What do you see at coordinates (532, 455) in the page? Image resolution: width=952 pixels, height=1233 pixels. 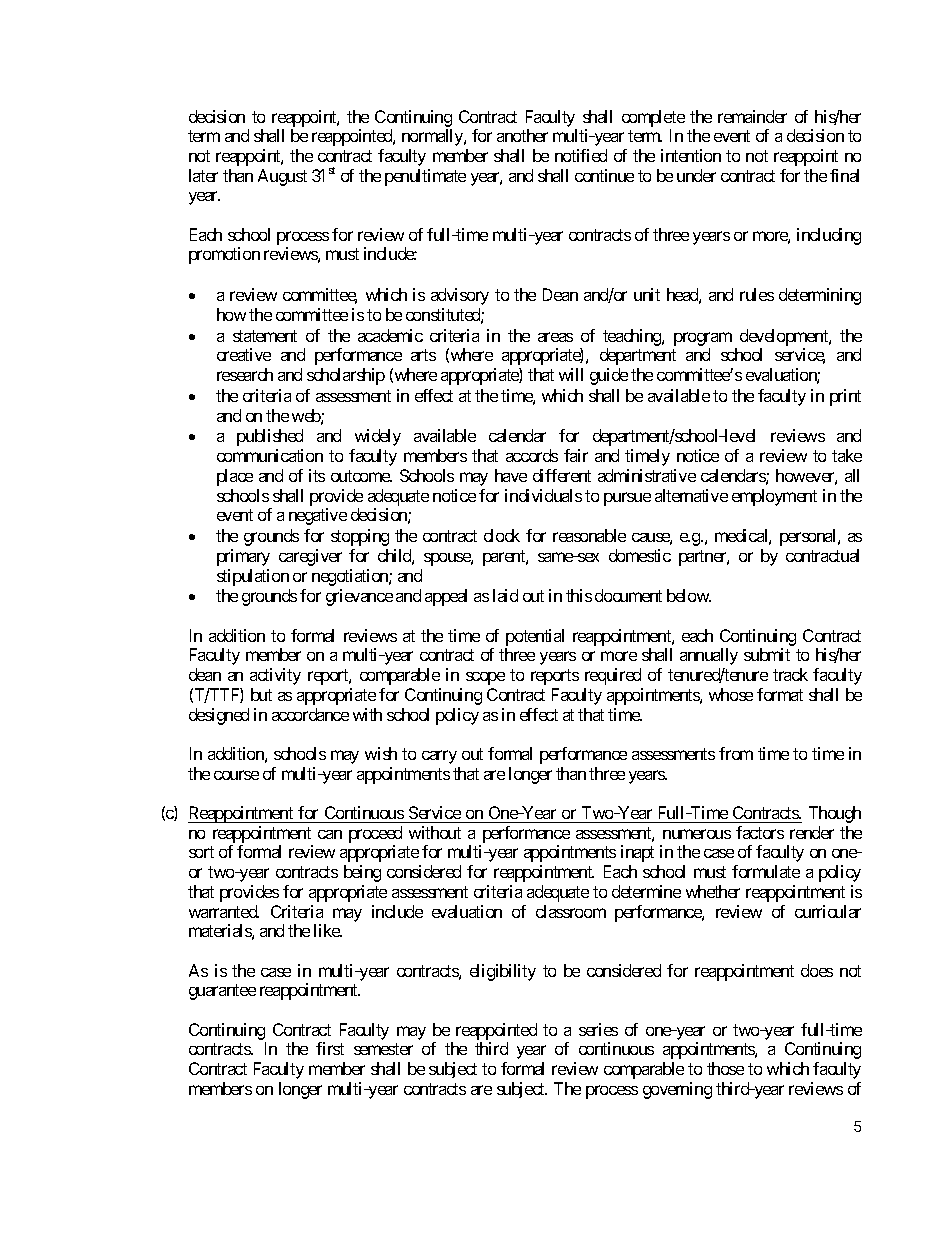 I see `accords` at bounding box center [532, 455].
